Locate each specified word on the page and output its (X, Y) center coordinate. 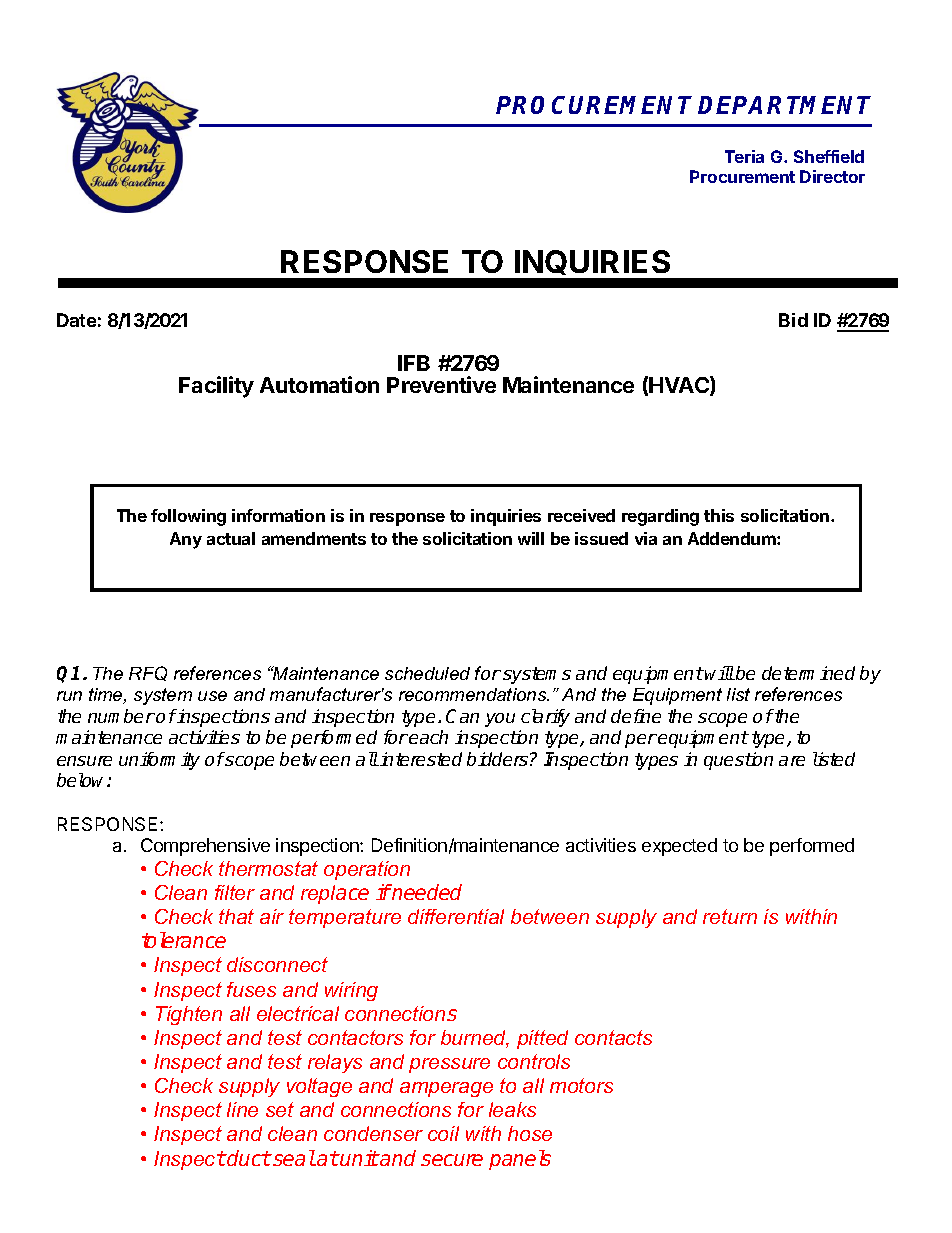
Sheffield (829, 156)
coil (443, 1133)
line (242, 1109)
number (121, 716)
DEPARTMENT (784, 105)
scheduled (427, 673)
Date (76, 320)
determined (808, 673)
